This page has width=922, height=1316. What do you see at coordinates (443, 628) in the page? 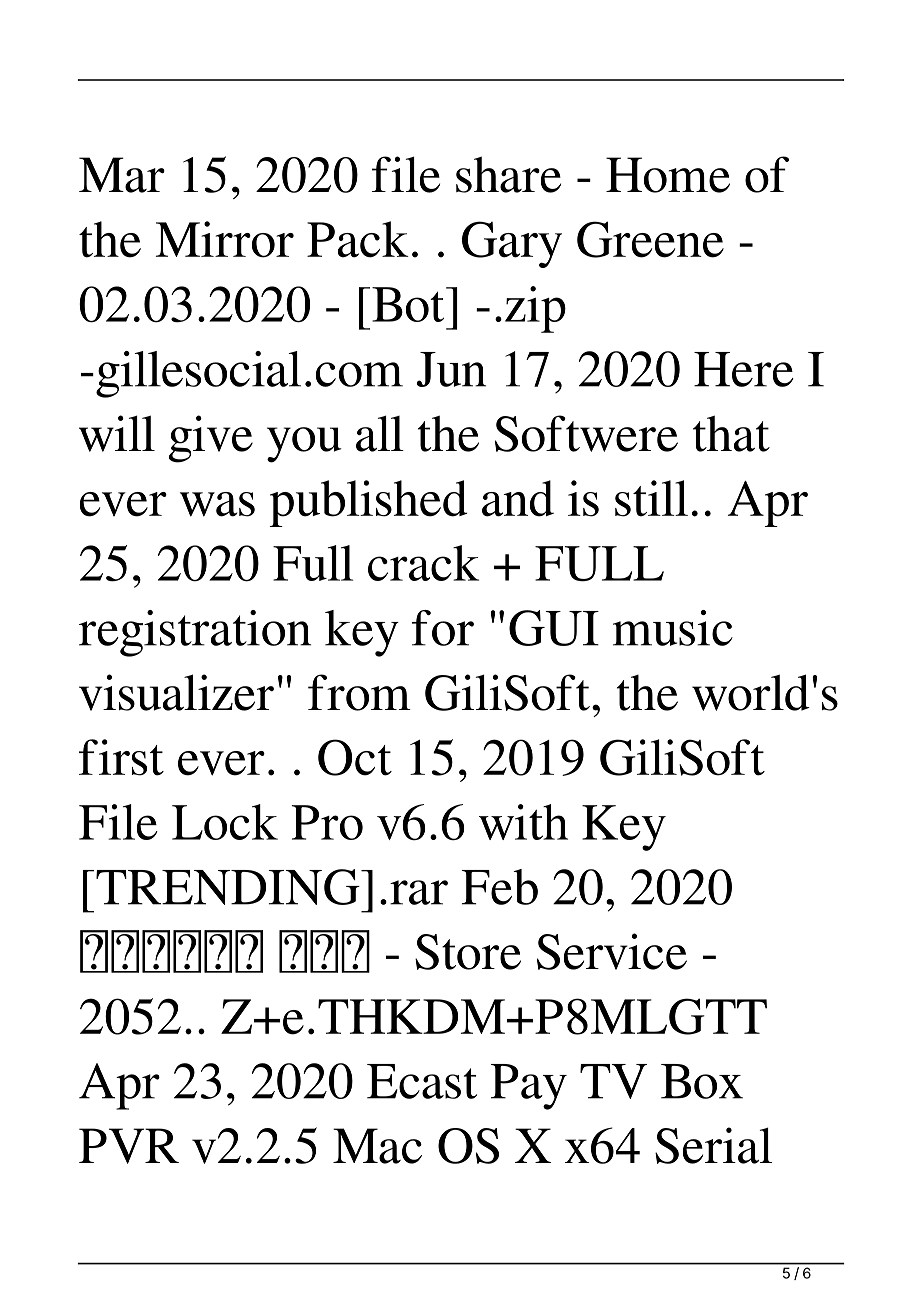
I see `for` at bounding box center [443, 628].
